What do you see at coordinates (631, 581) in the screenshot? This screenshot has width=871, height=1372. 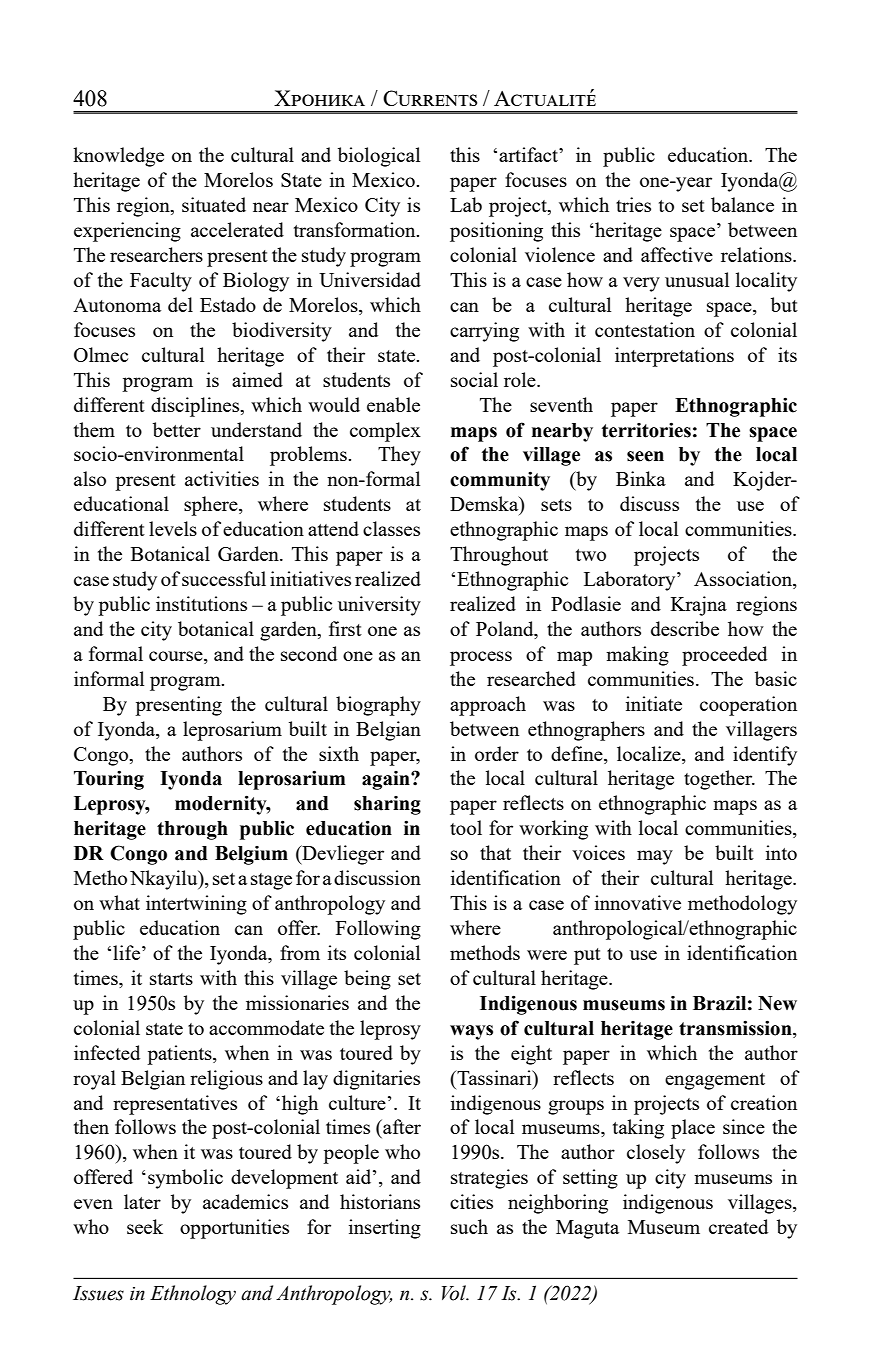 I see `Laboratory` at bounding box center [631, 581].
